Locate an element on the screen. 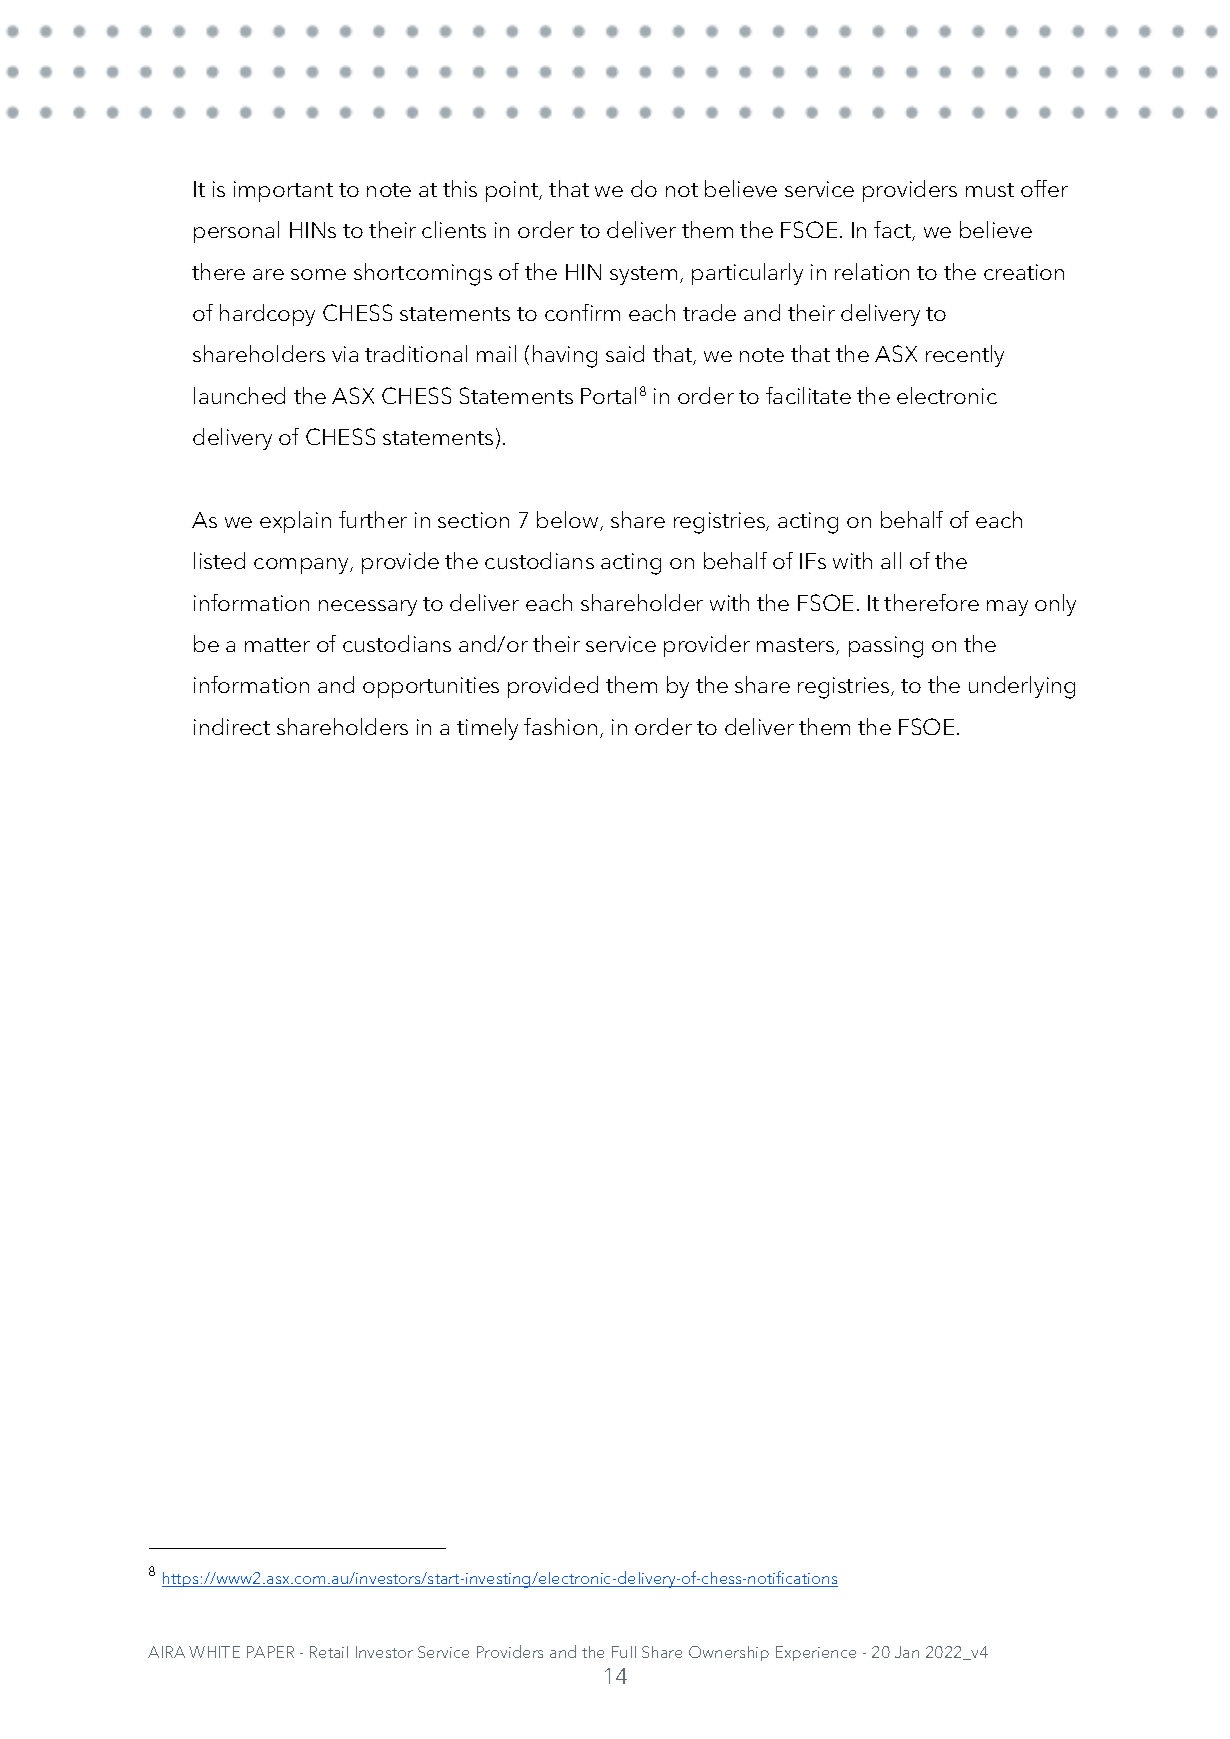 The width and height of the screenshot is (1230, 1739). Jan is located at coordinates (907, 1652).
